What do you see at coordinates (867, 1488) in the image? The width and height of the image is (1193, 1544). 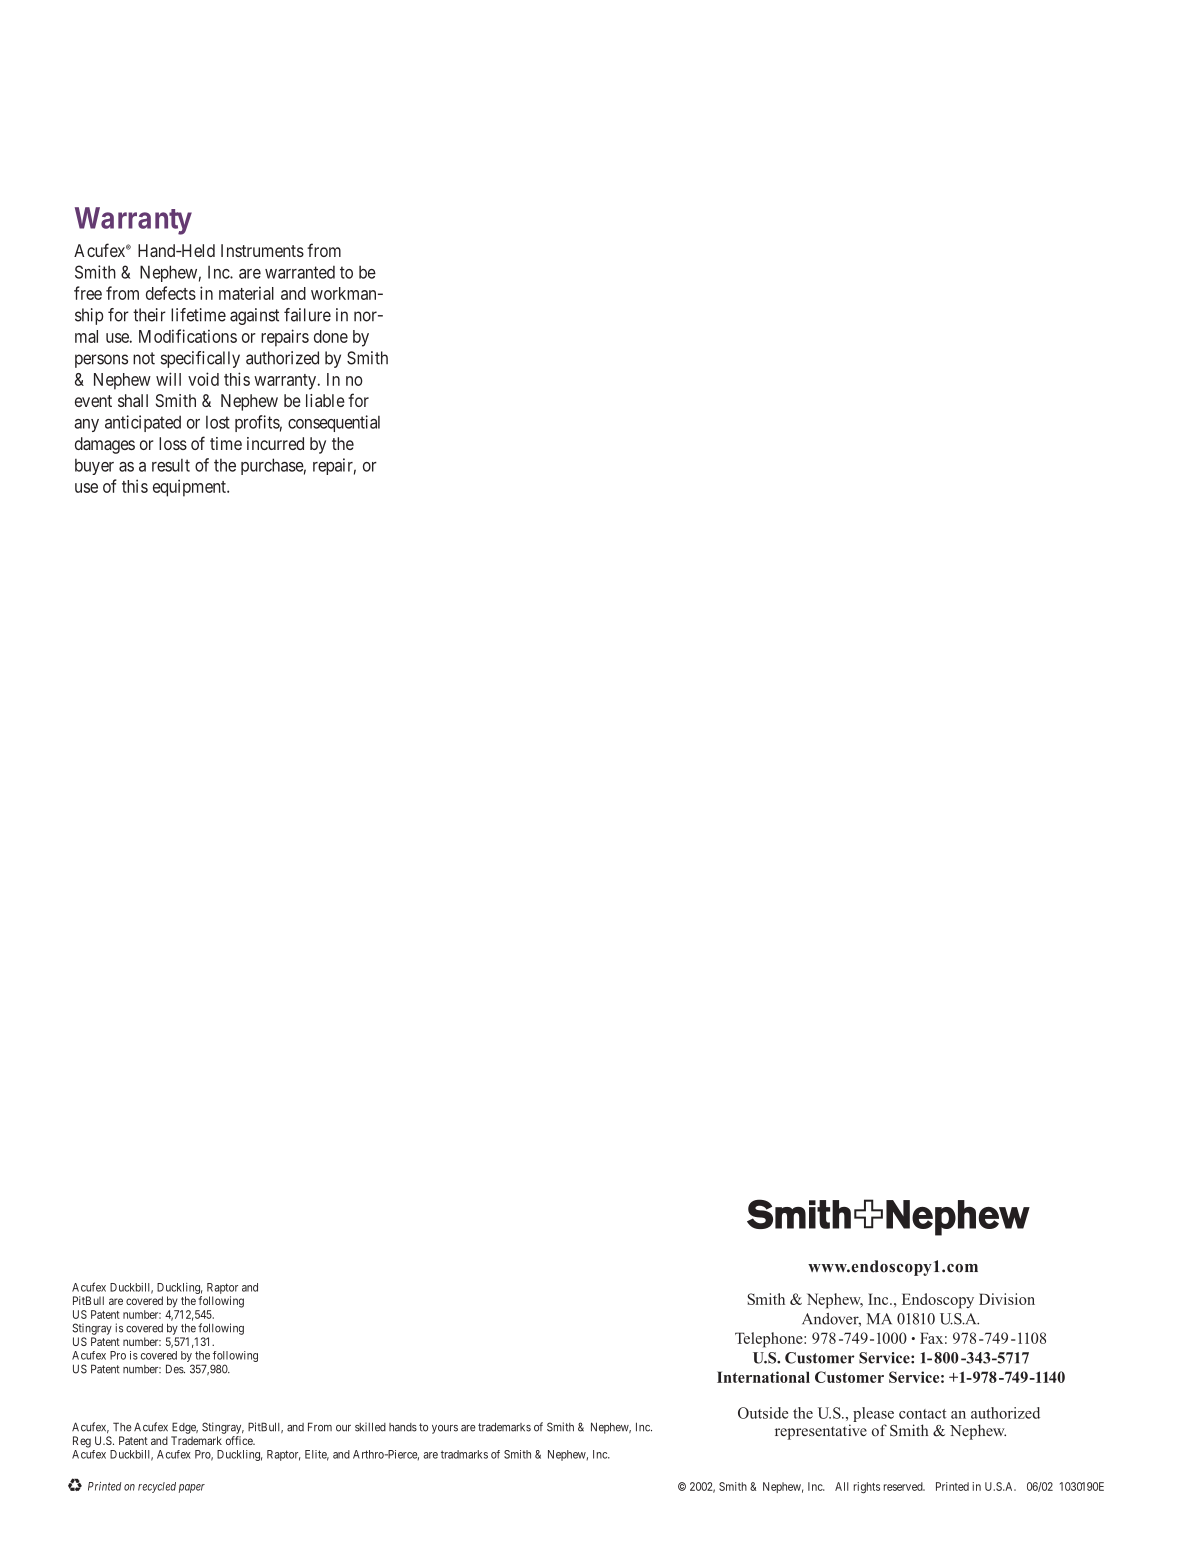 I see `rights` at bounding box center [867, 1488].
